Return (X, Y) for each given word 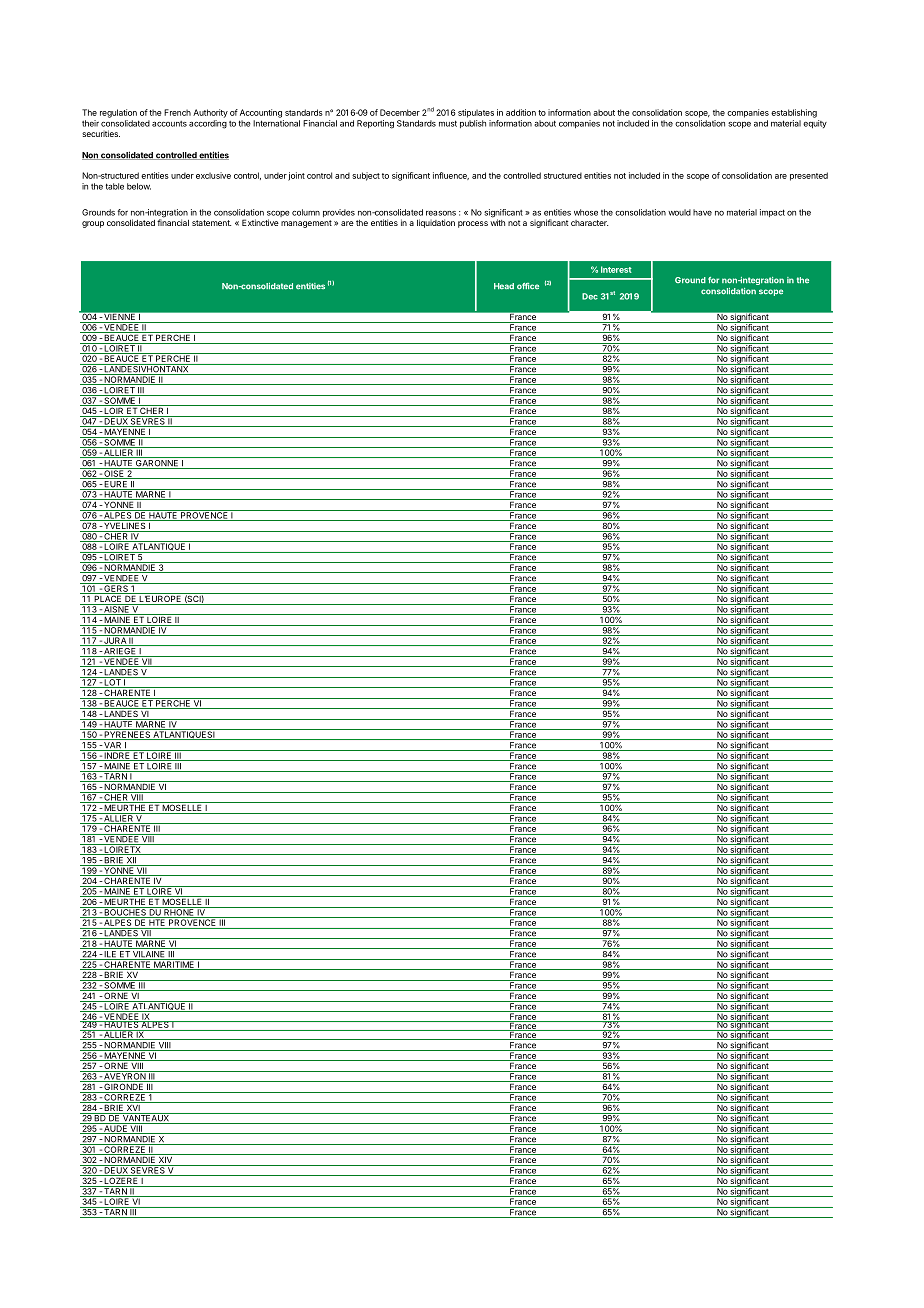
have (702, 212)
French (177, 112)
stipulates (476, 113)
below (139, 186)
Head (504, 286)
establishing (794, 113)
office (528, 286)
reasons (441, 213)
